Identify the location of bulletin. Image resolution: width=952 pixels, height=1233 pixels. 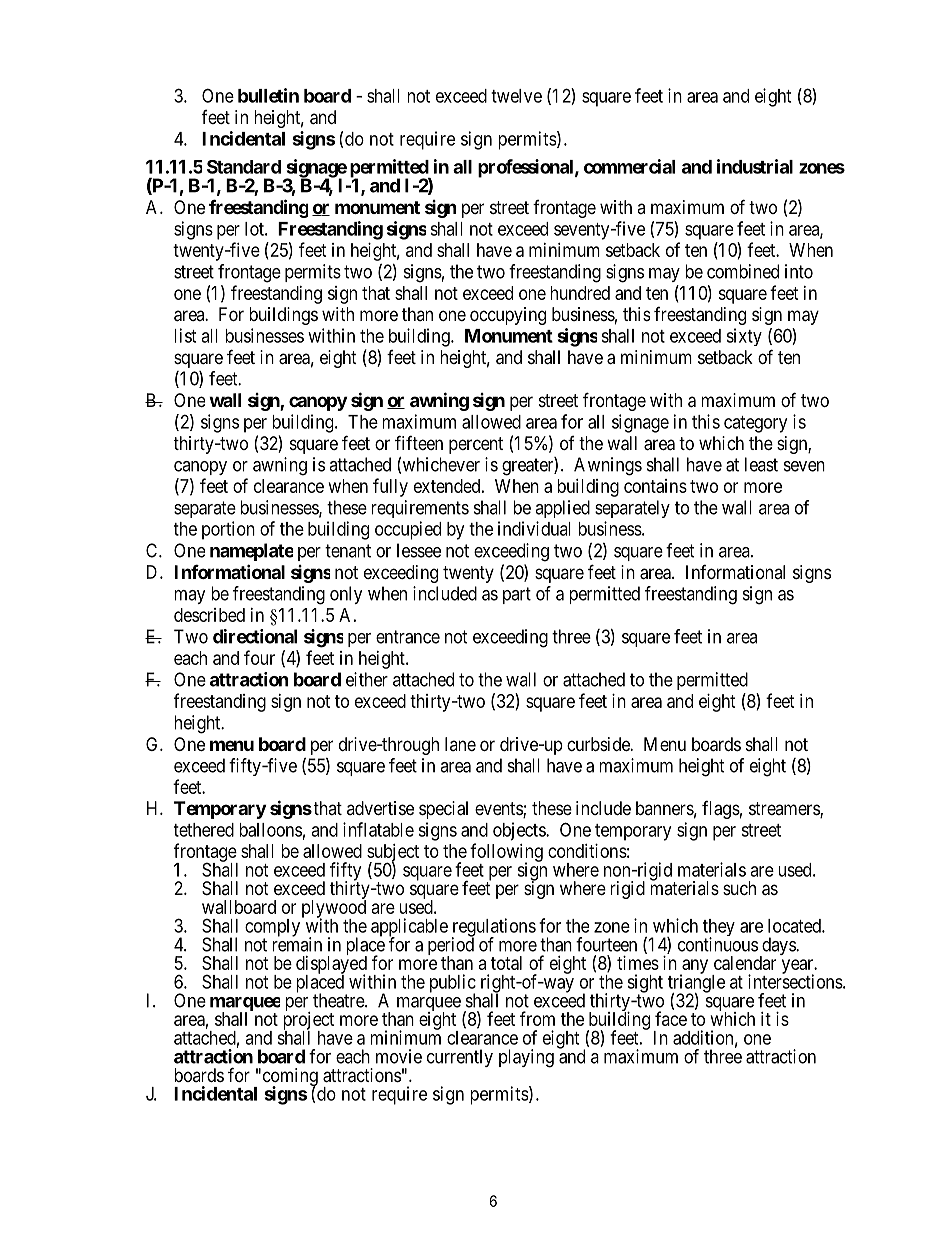
(268, 95).
